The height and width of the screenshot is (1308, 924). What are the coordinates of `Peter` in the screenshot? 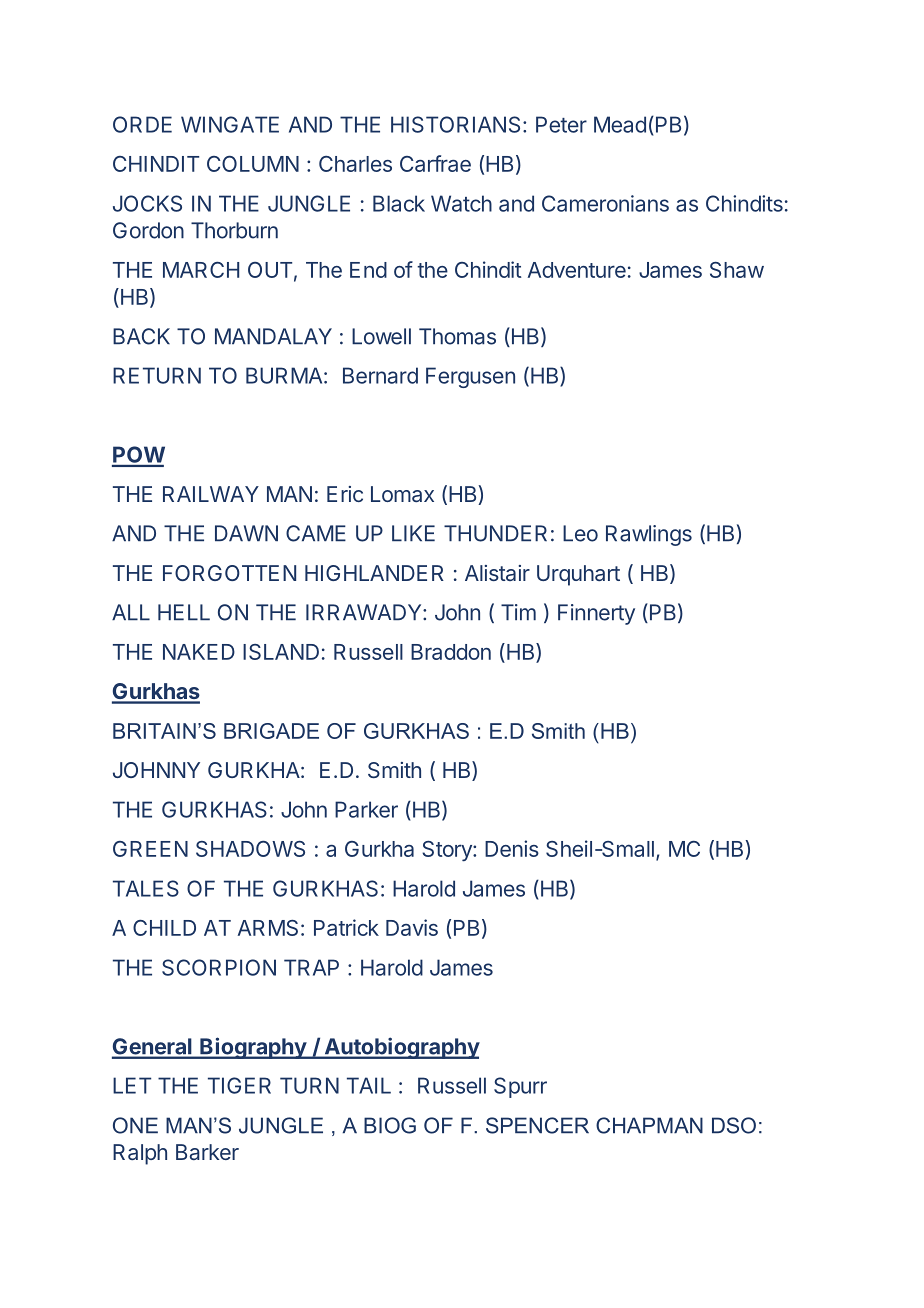 It's located at (561, 124).
